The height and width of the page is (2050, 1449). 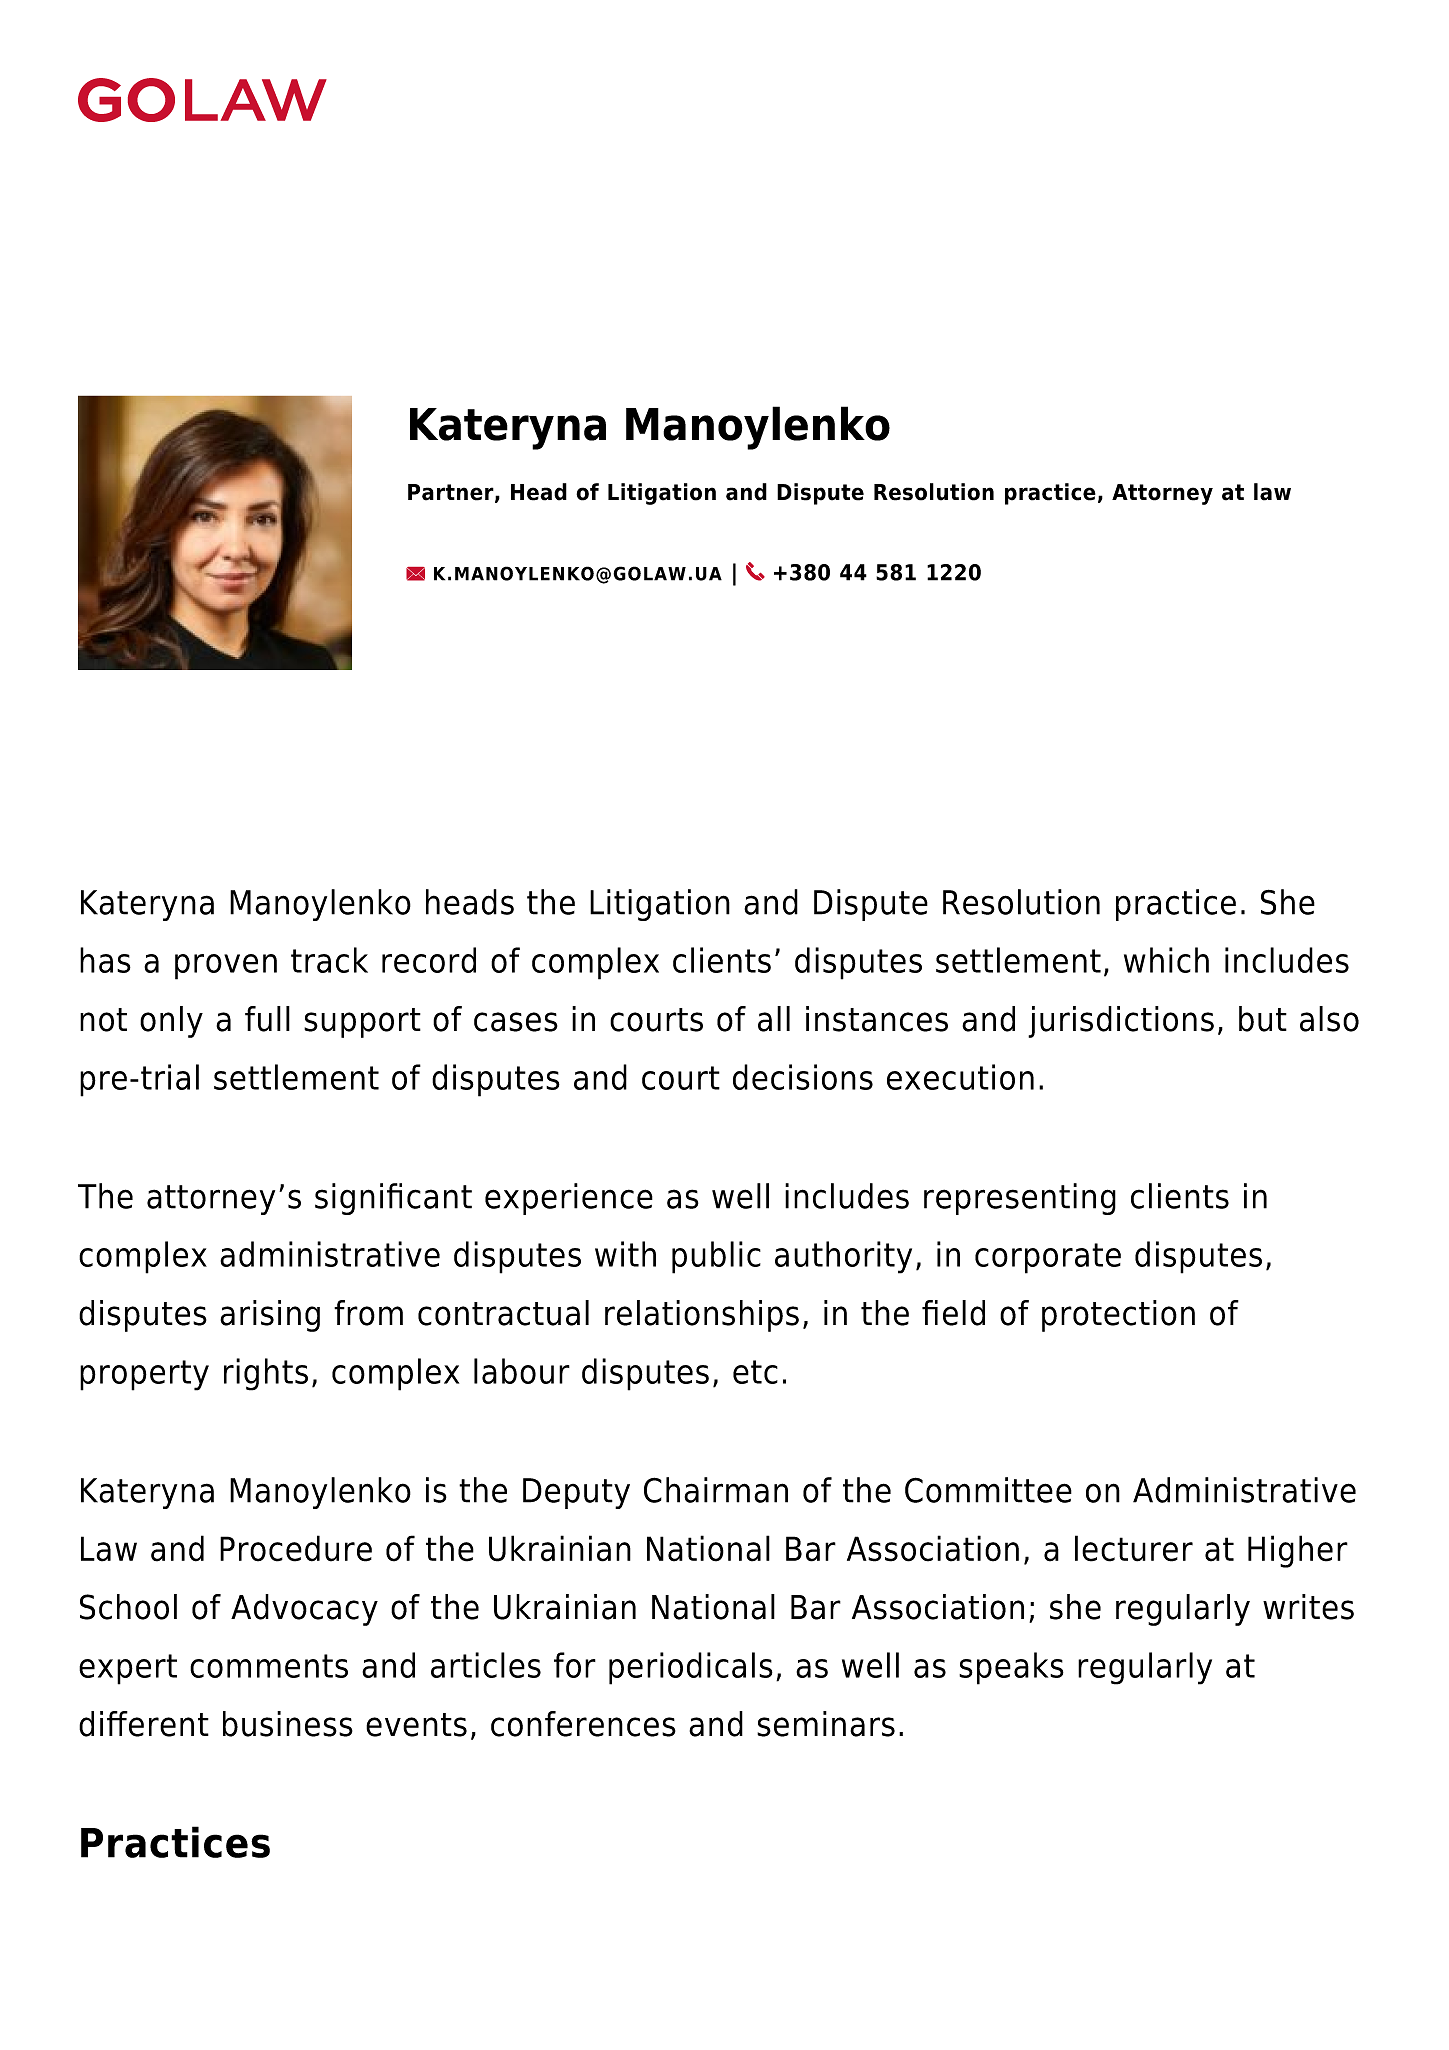 What do you see at coordinates (1011, 1668) in the page?
I see `speaks` at bounding box center [1011, 1668].
